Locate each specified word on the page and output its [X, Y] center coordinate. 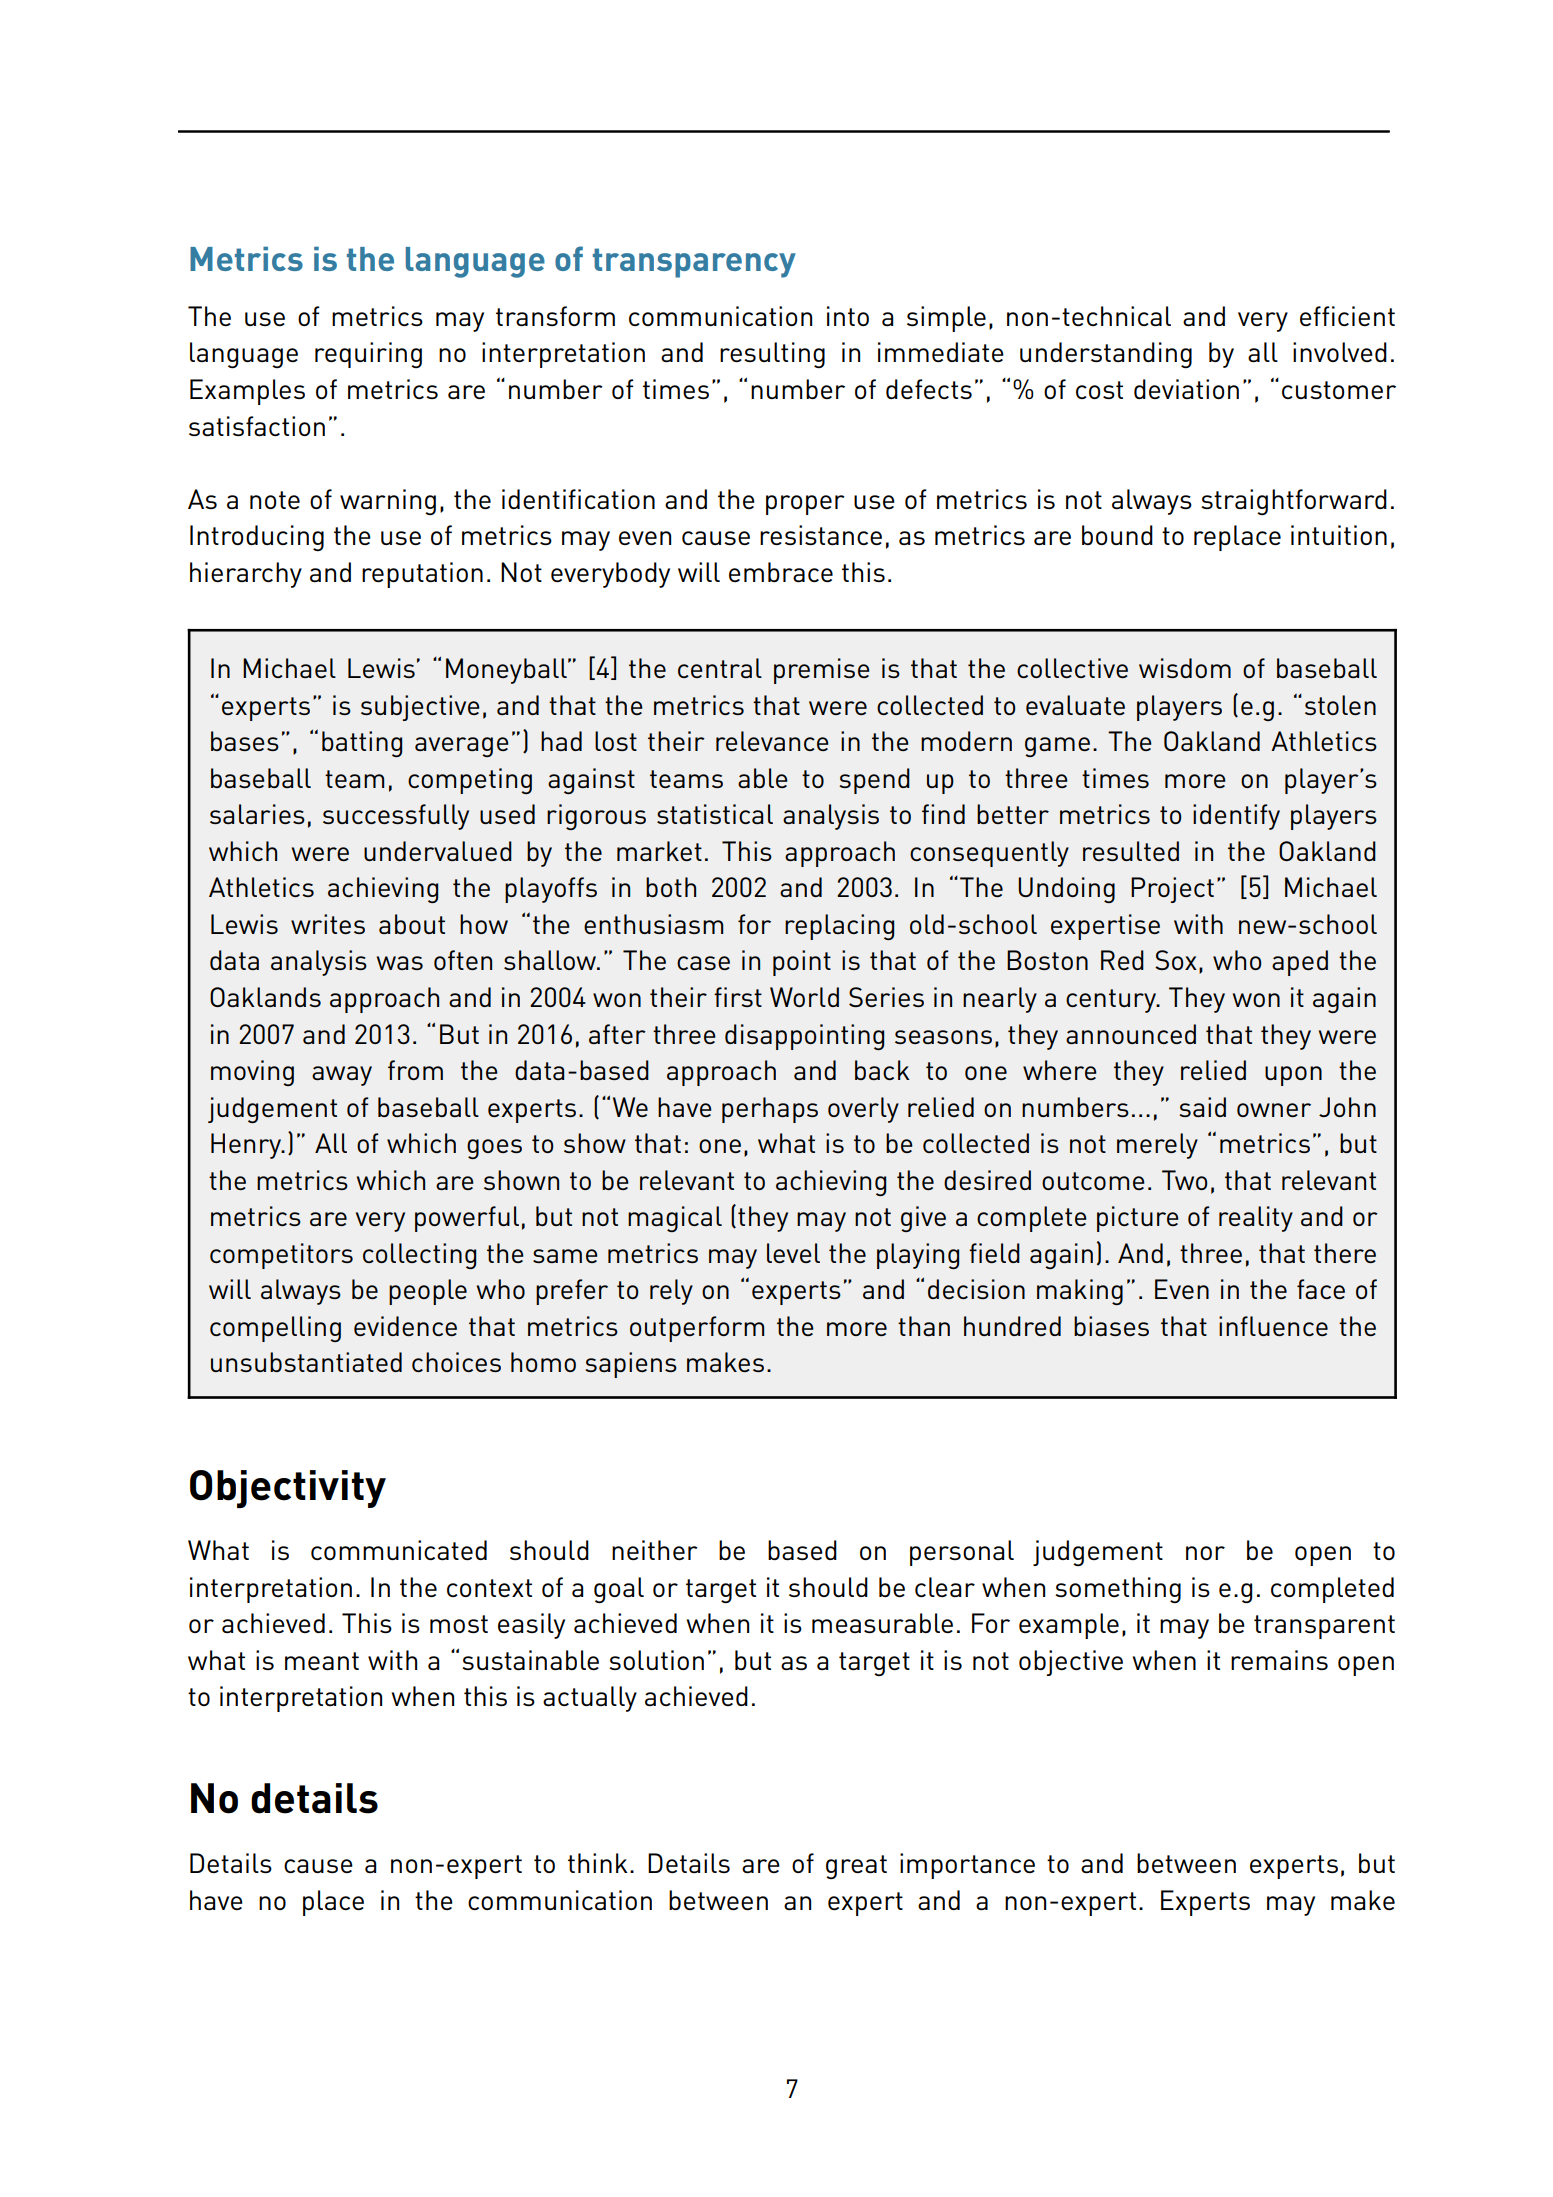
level [793, 1253]
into [848, 316]
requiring [368, 355]
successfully [396, 817]
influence [1273, 1326]
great [856, 1867]
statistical [715, 814]
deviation [1186, 389]
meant [322, 1661]
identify [1236, 817]
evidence [405, 1326]
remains [1279, 1660]
